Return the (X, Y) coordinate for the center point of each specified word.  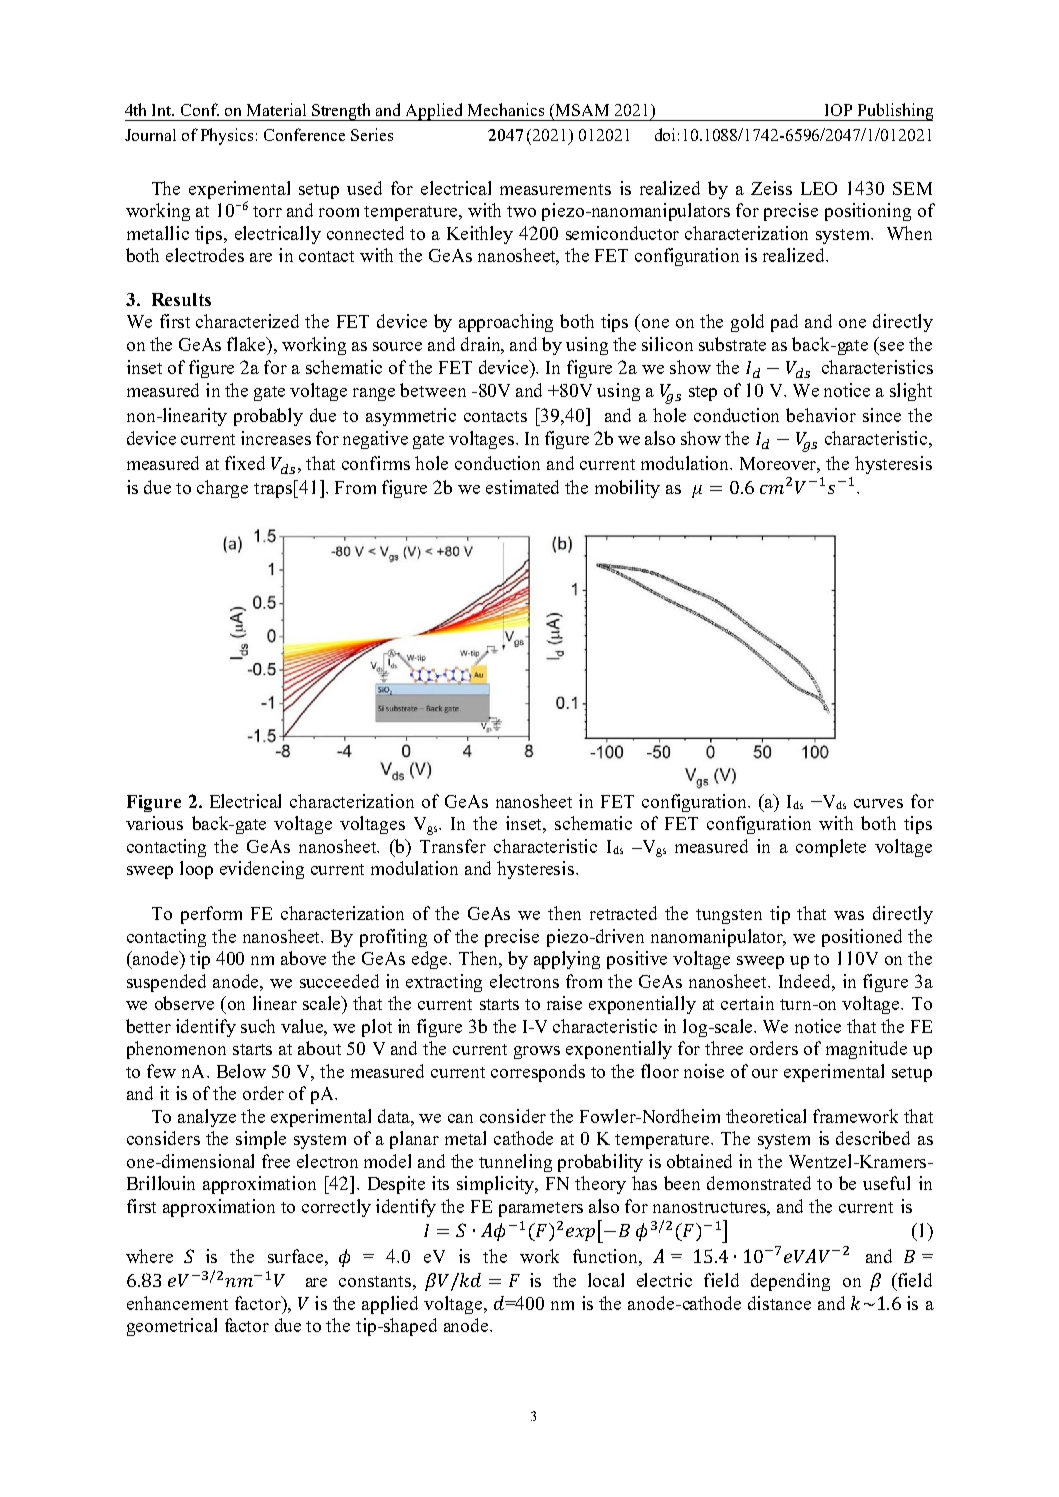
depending (790, 1282)
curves (878, 803)
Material (276, 109)
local (606, 1280)
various (154, 823)
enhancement (177, 1303)
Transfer (453, 846)
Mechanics (506, 109)
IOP (838, 110)
